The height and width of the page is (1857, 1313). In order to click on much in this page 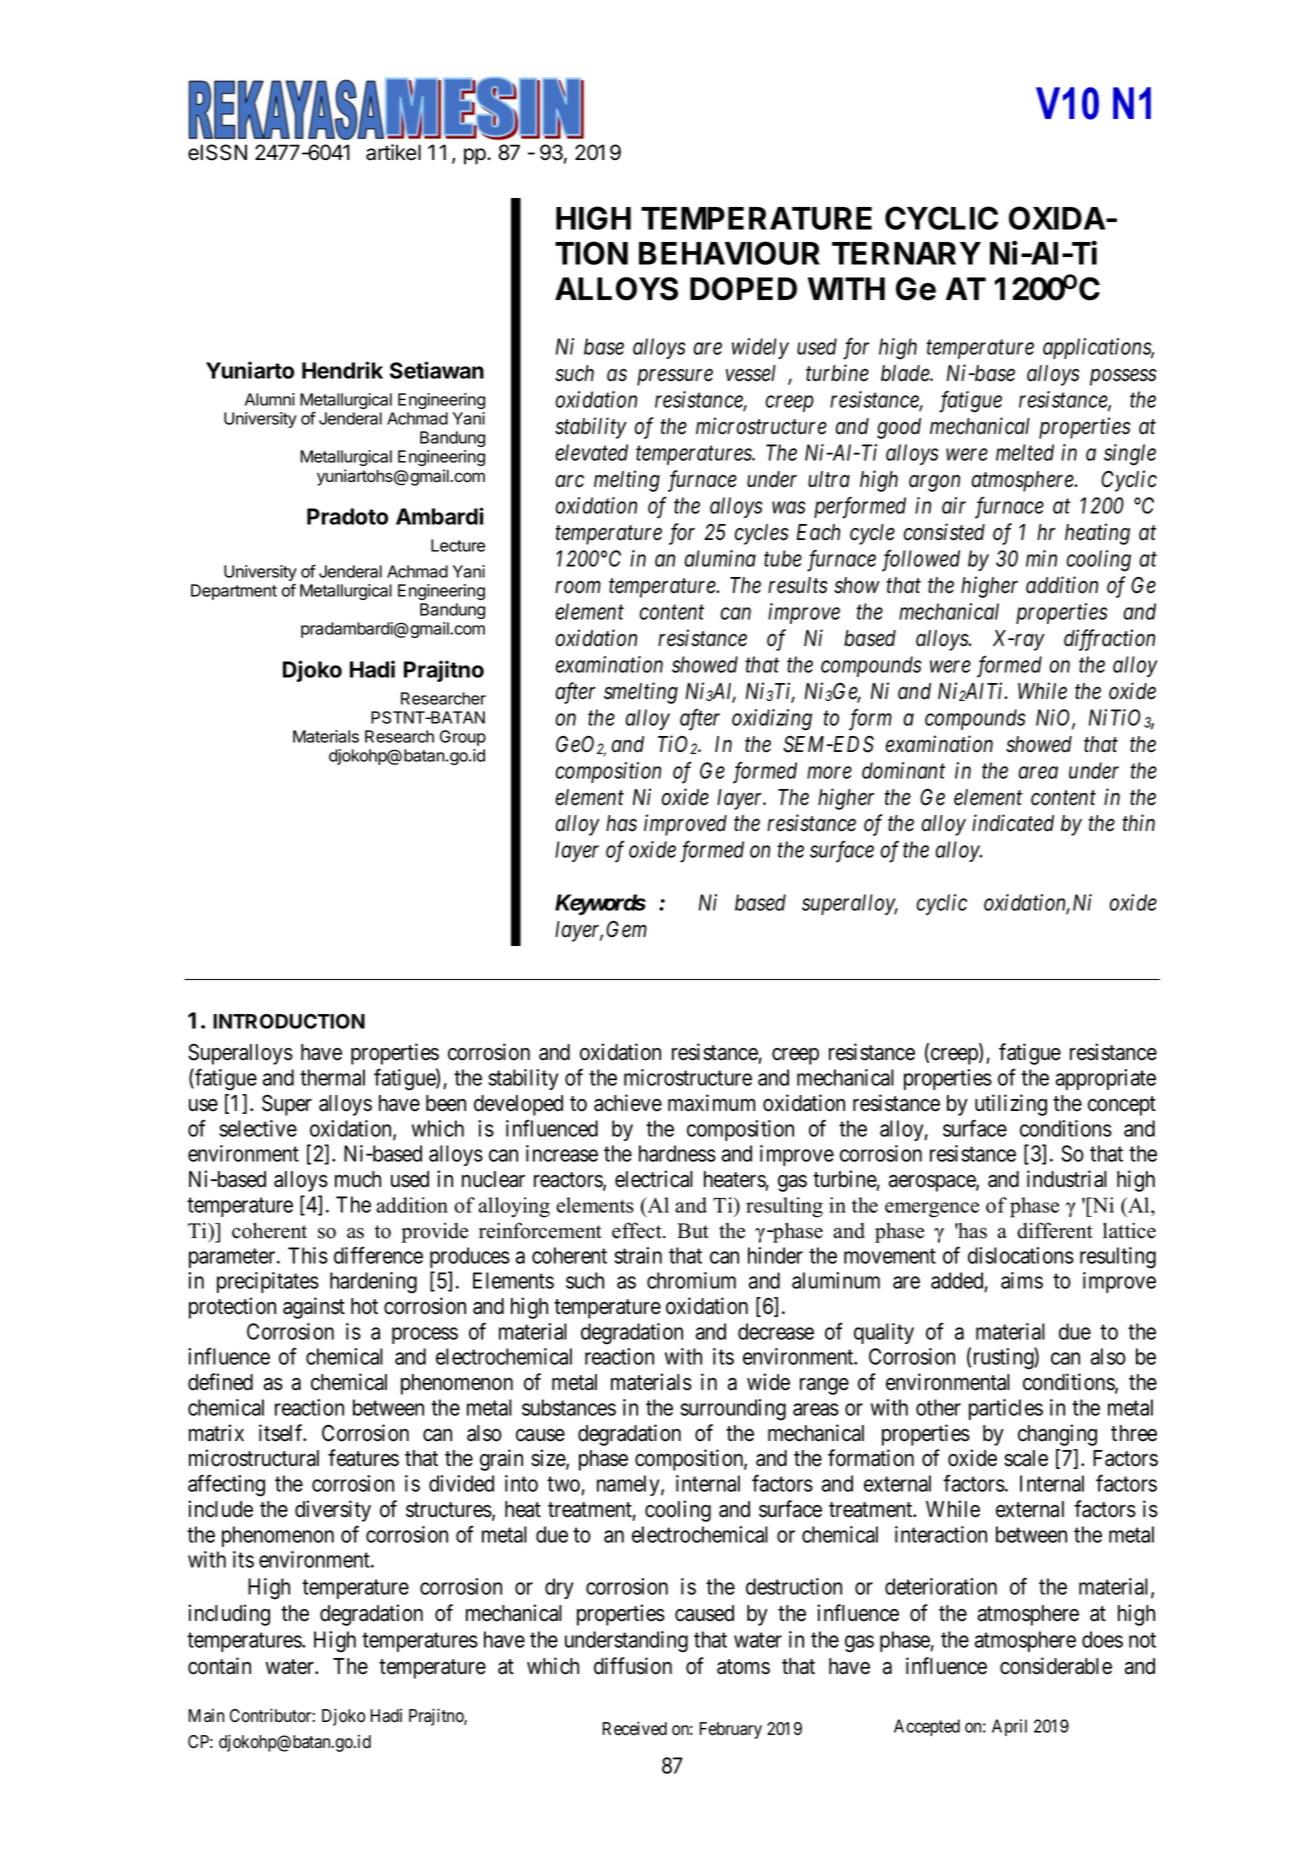, I will do `click(358, 1179)`.
